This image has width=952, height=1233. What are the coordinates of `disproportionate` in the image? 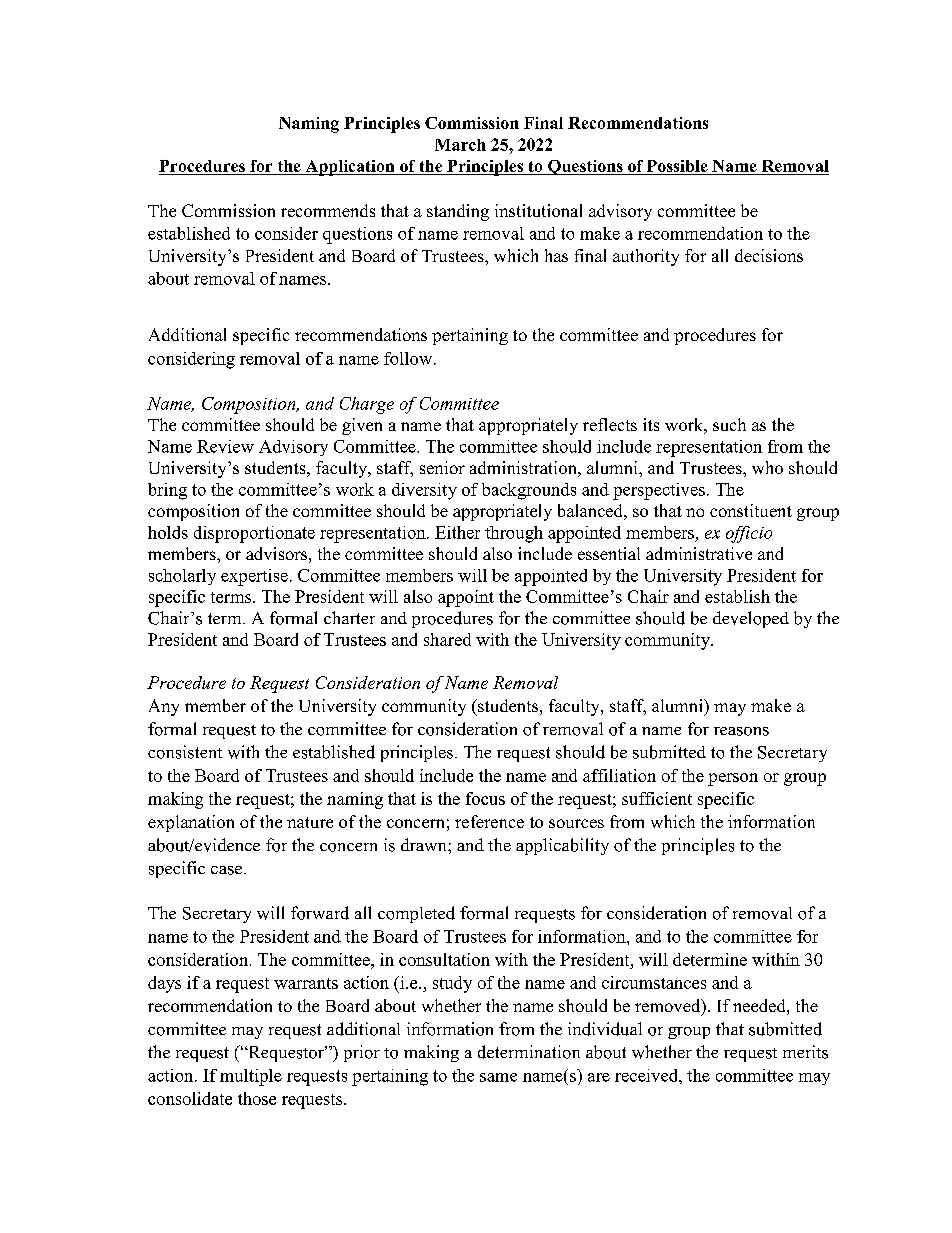 It's located at (254, 534).
